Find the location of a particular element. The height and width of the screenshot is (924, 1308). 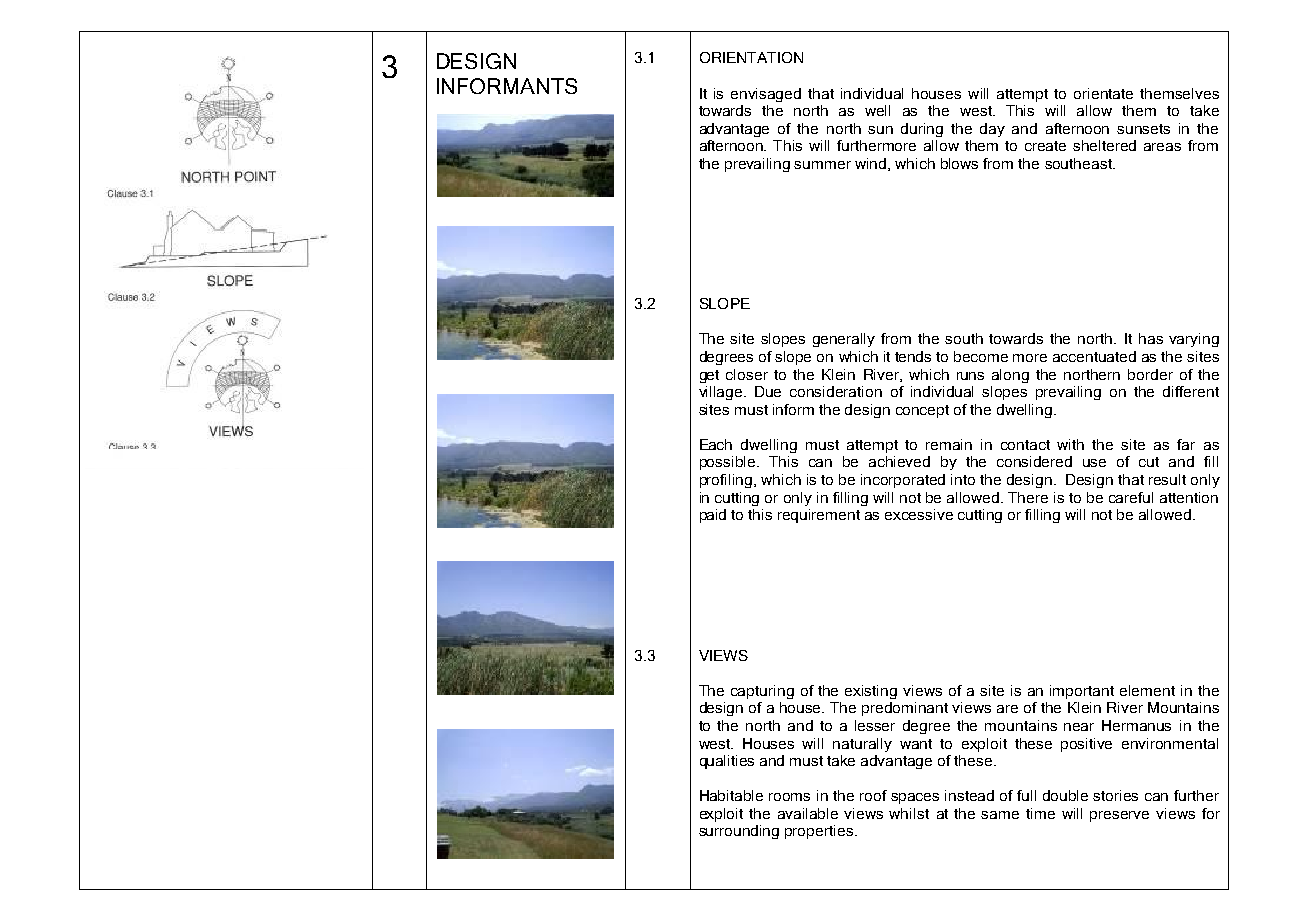

rooms is located at coordinates (789, 797).
